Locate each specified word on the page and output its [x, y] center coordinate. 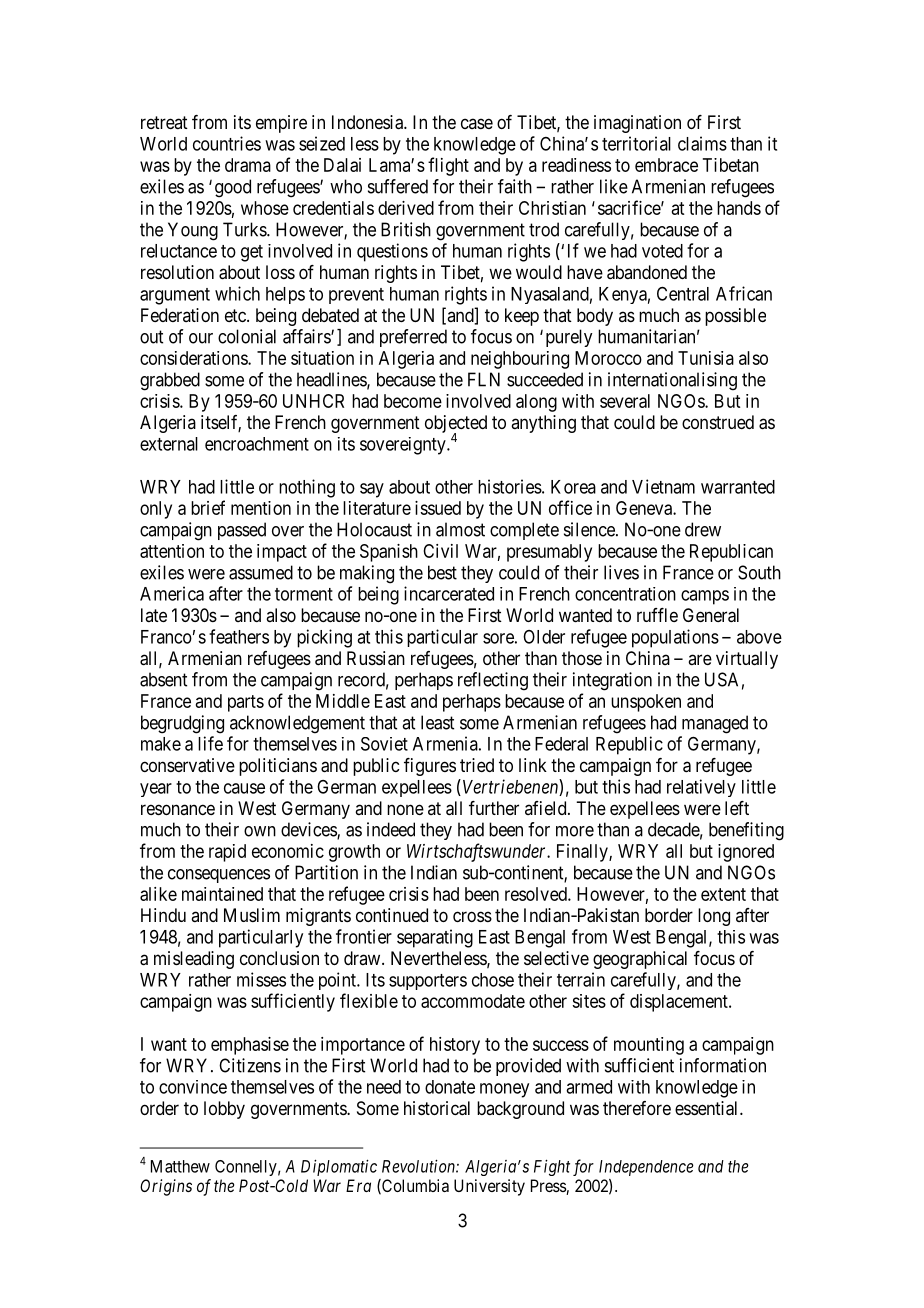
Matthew [180, 1166]
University [489, 1187]
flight [448, 166]
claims [702, 143]
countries [227, 143]
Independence [646, 1168]
